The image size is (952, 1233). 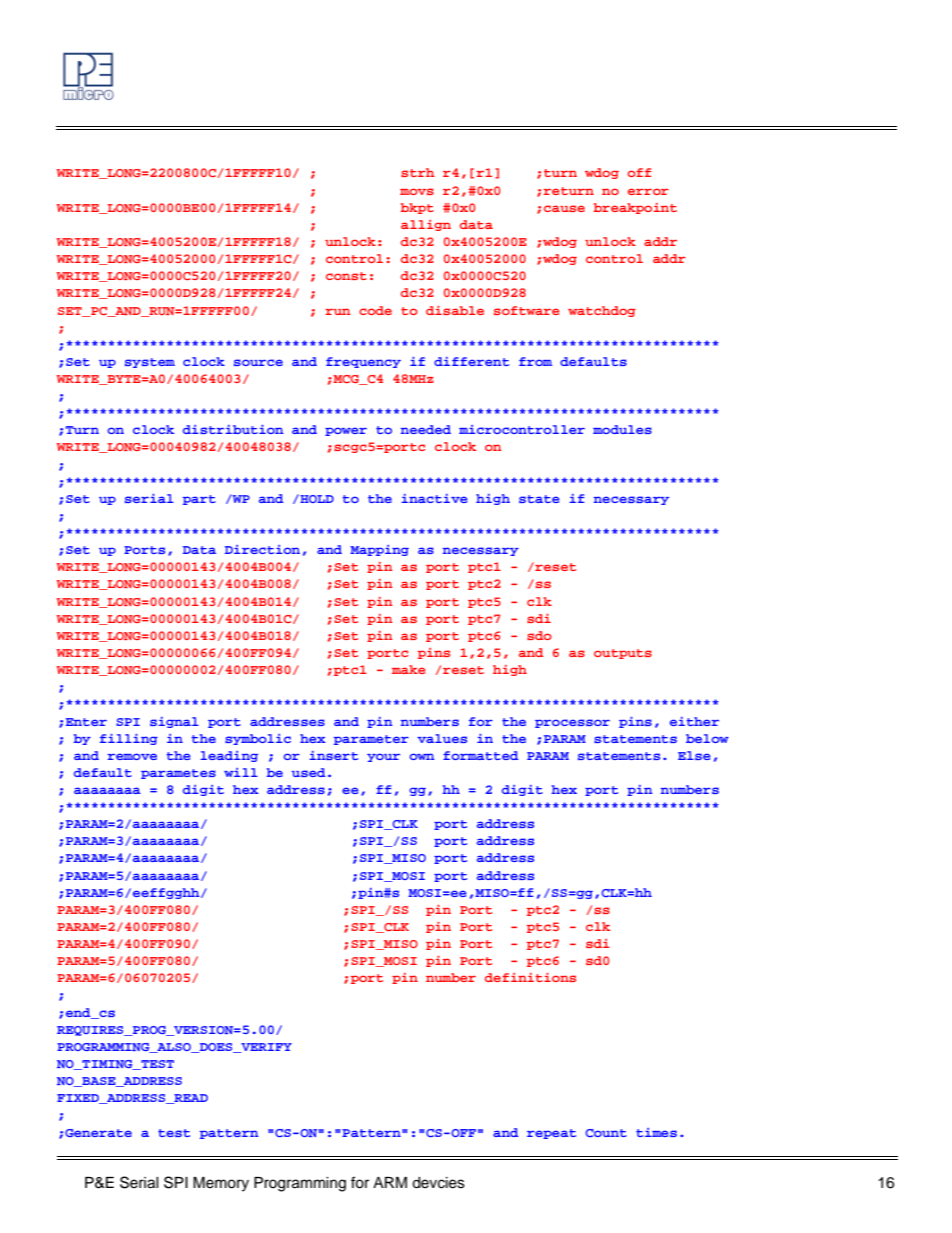 I want to click on outputs, so click(x=623, y=654).
